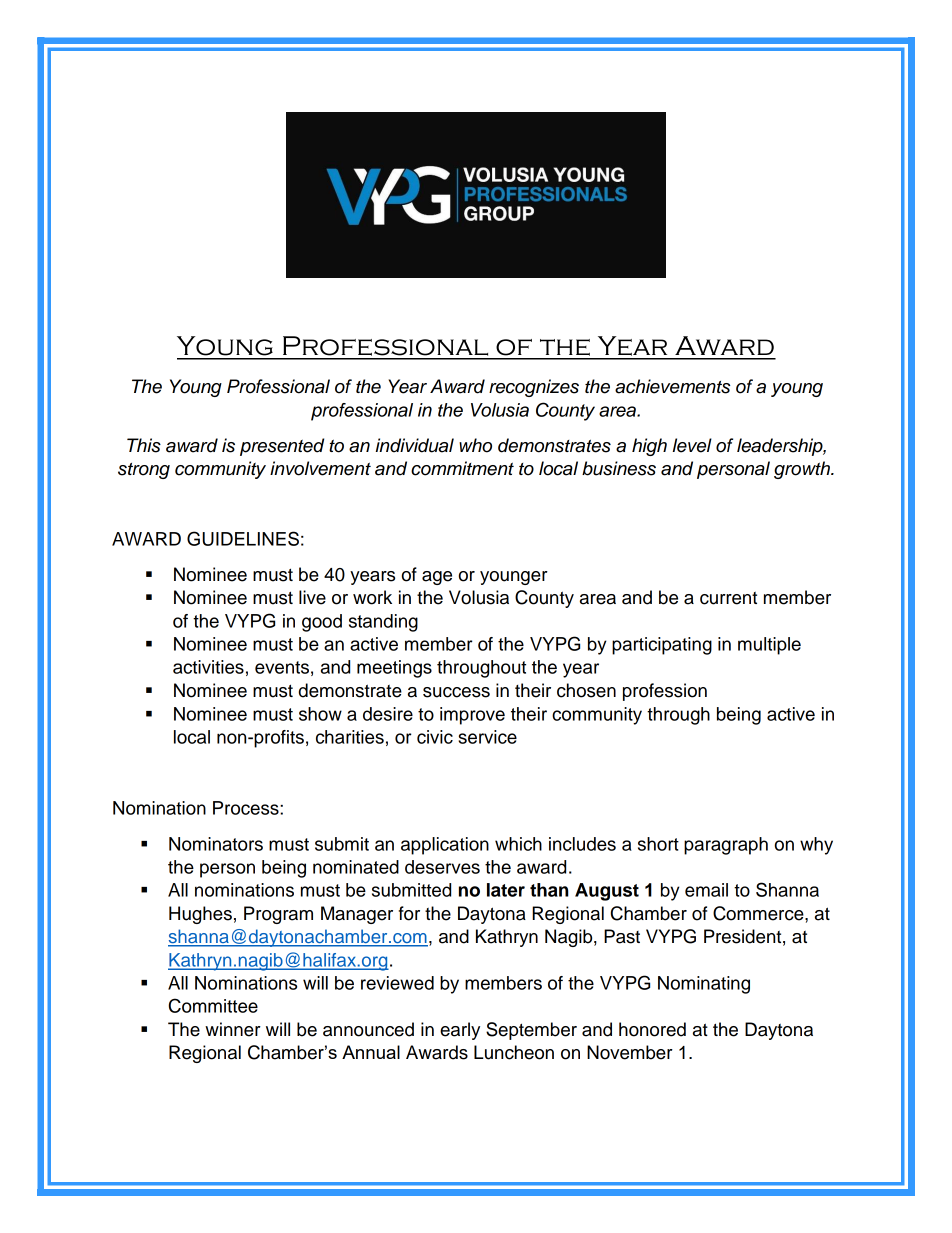  Describe the element at coordinates (282, 447) in the screenshot. I see `presented` at that location.
